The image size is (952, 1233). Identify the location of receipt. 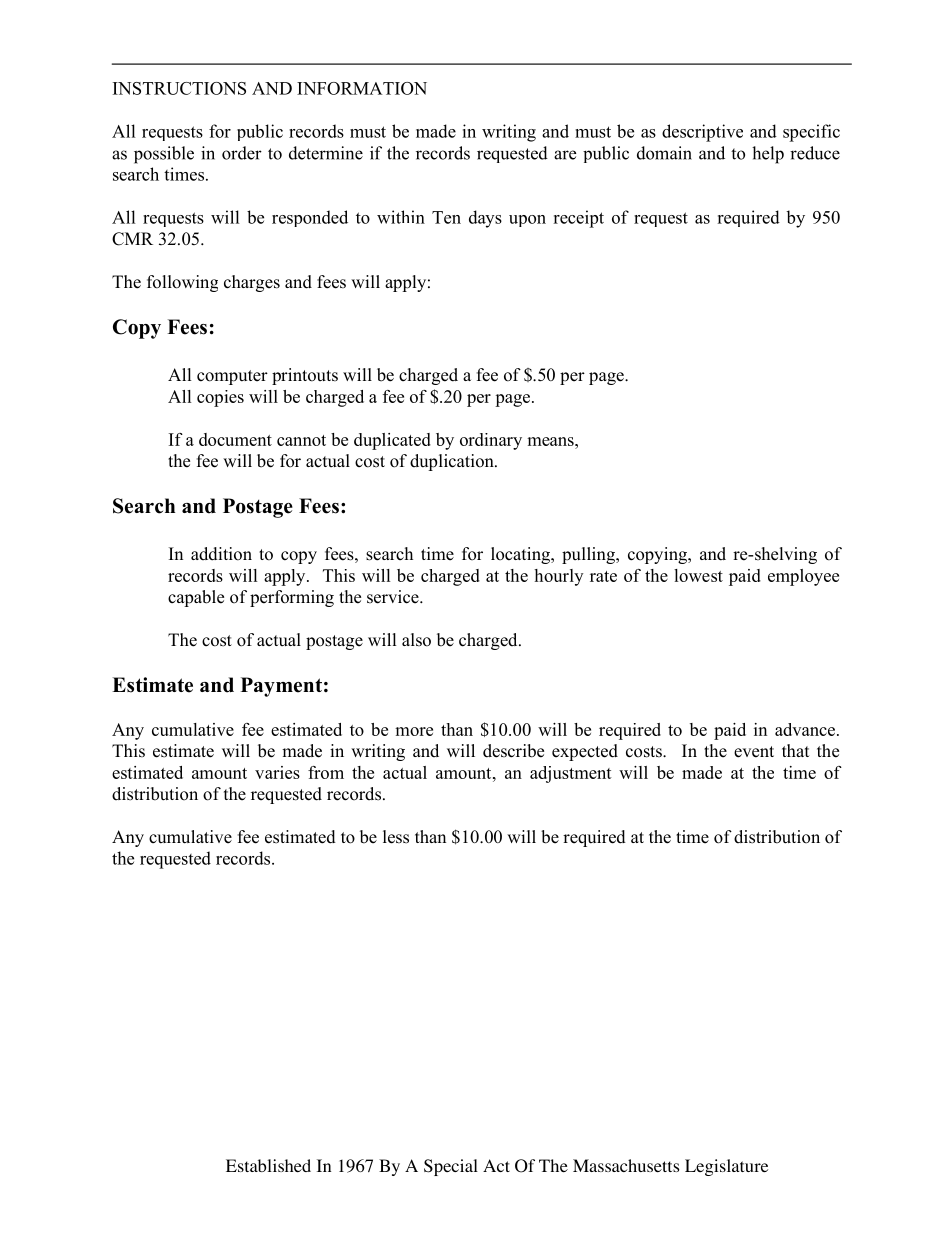
(578, 219).
